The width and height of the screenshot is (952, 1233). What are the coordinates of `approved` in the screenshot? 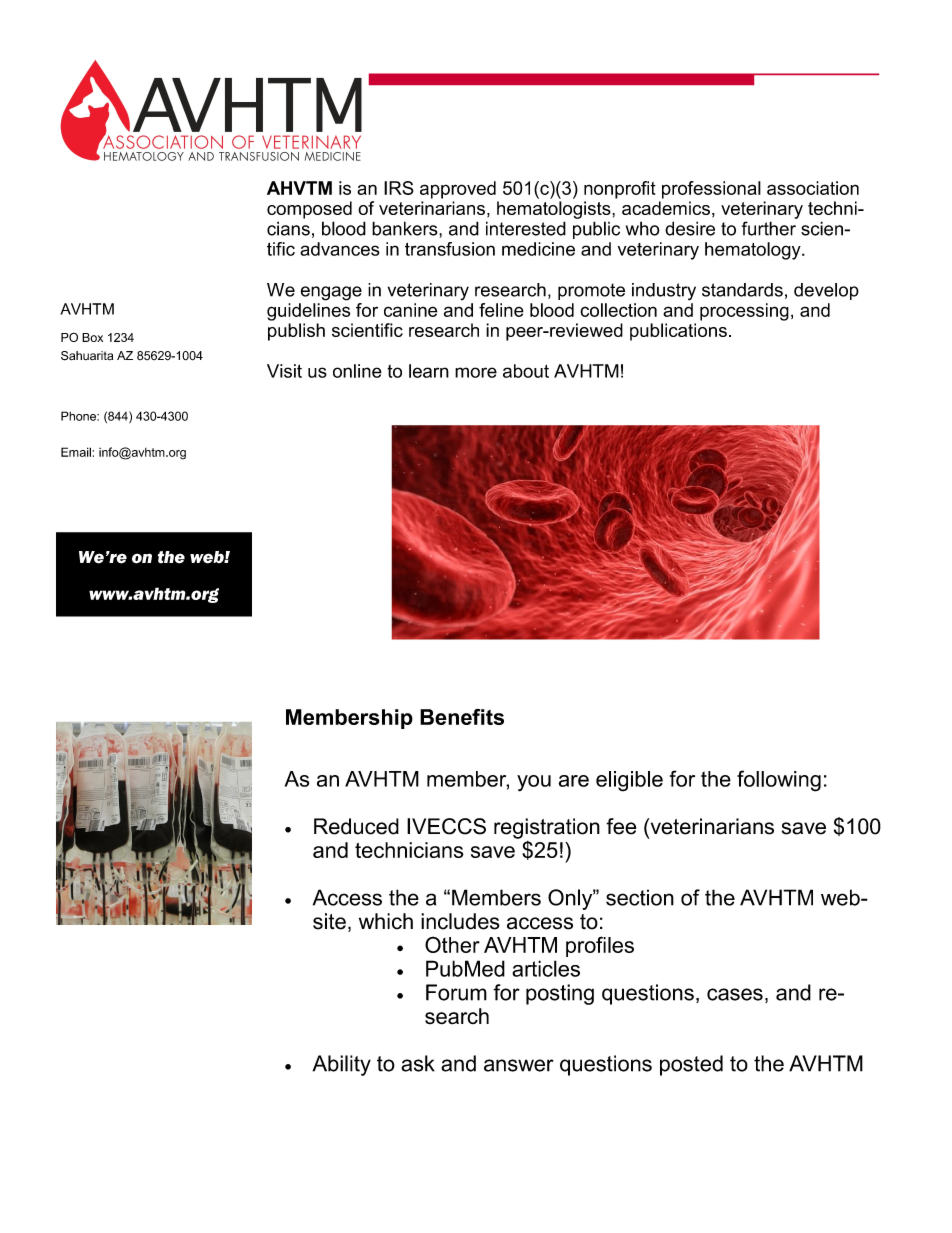 It's located at (458, 190).
